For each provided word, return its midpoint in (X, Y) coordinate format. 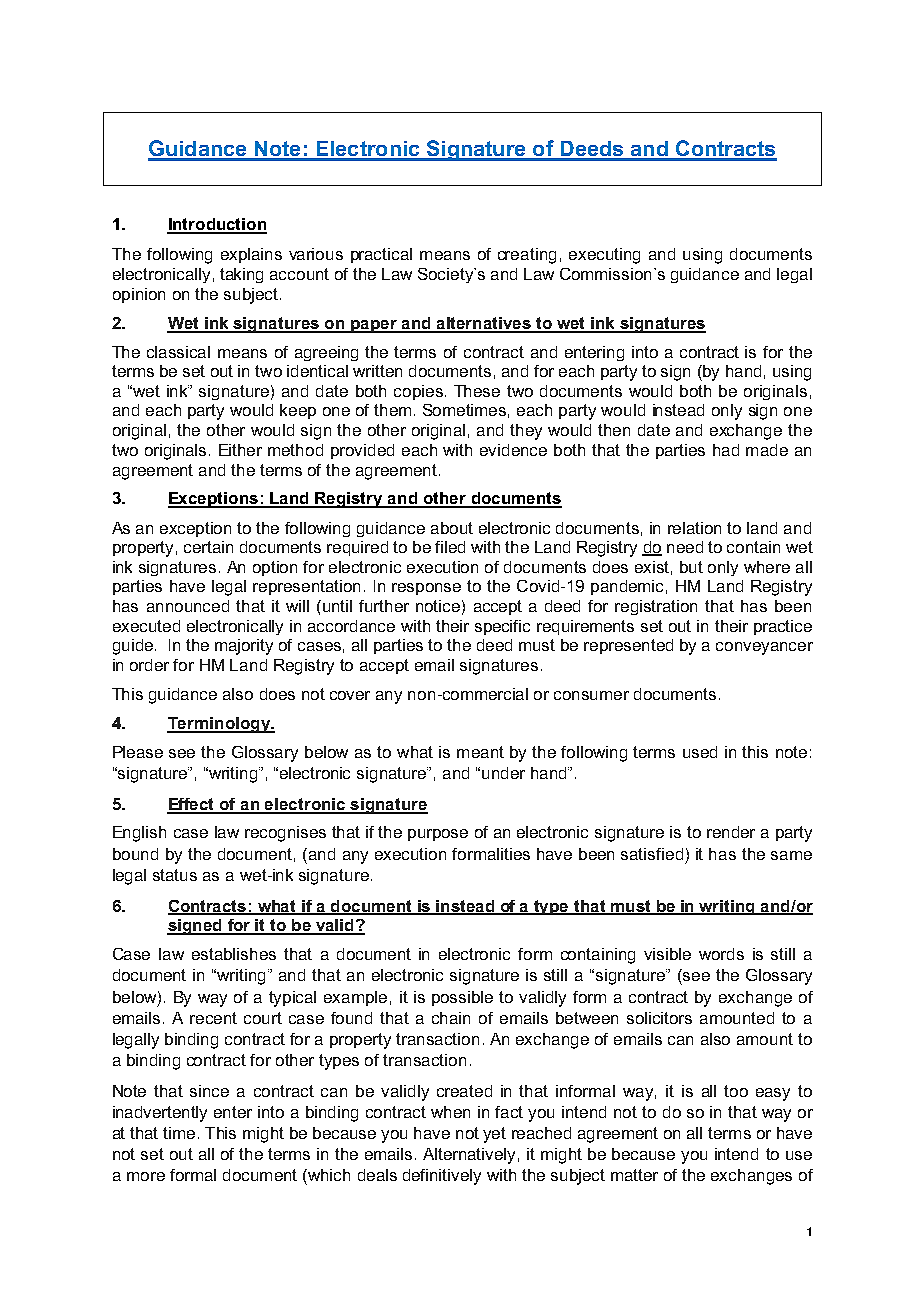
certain (208, 547)
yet (494, 1135)
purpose (438, 835)
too (736, 1091)
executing (604, 256)
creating (527, 256)
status (175, 875)
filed (450, 547)
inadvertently (160, 1114)
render (731, 832)
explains (251, 255)
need (685, 547)
